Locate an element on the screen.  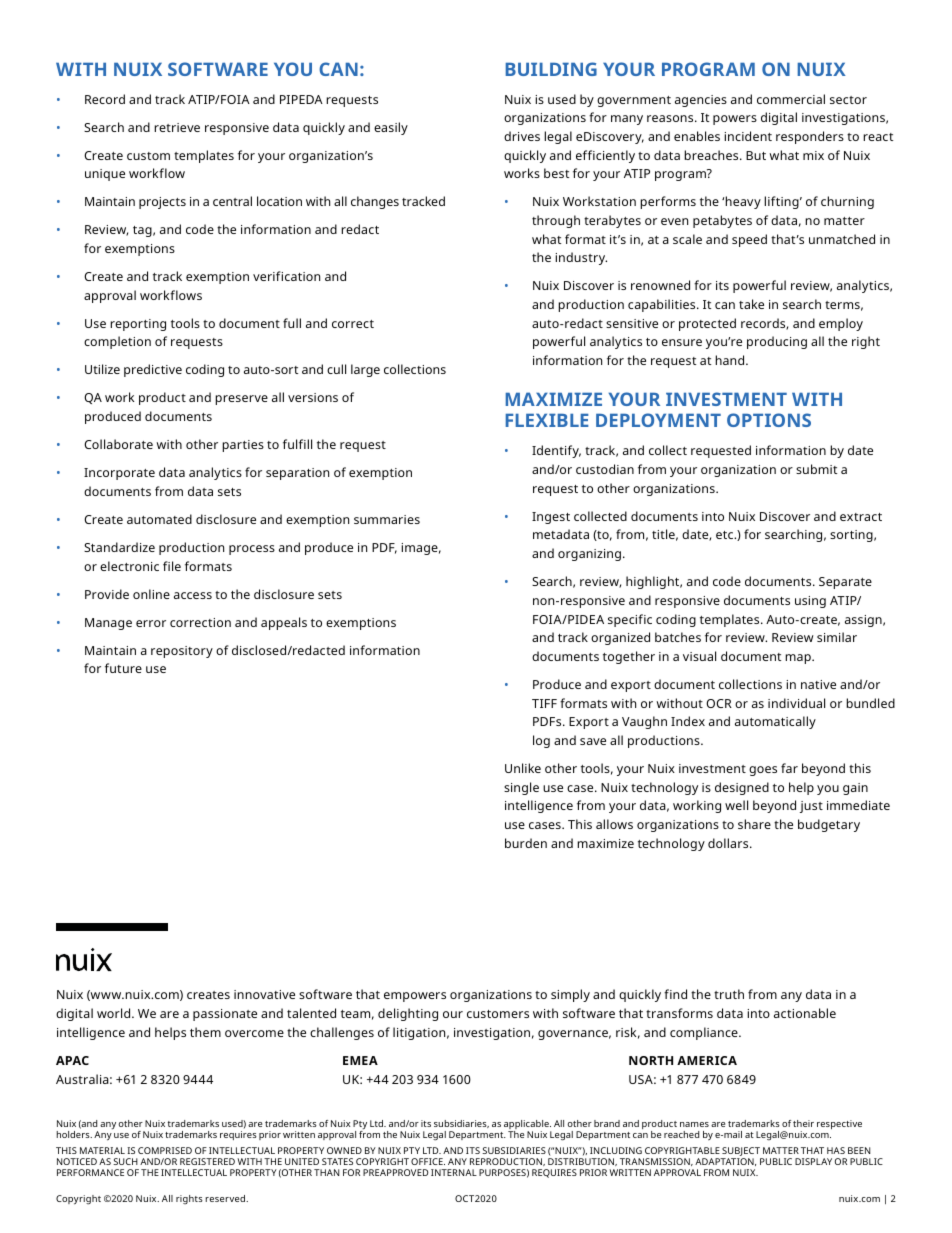
future is located at coordinates (123, 668).
